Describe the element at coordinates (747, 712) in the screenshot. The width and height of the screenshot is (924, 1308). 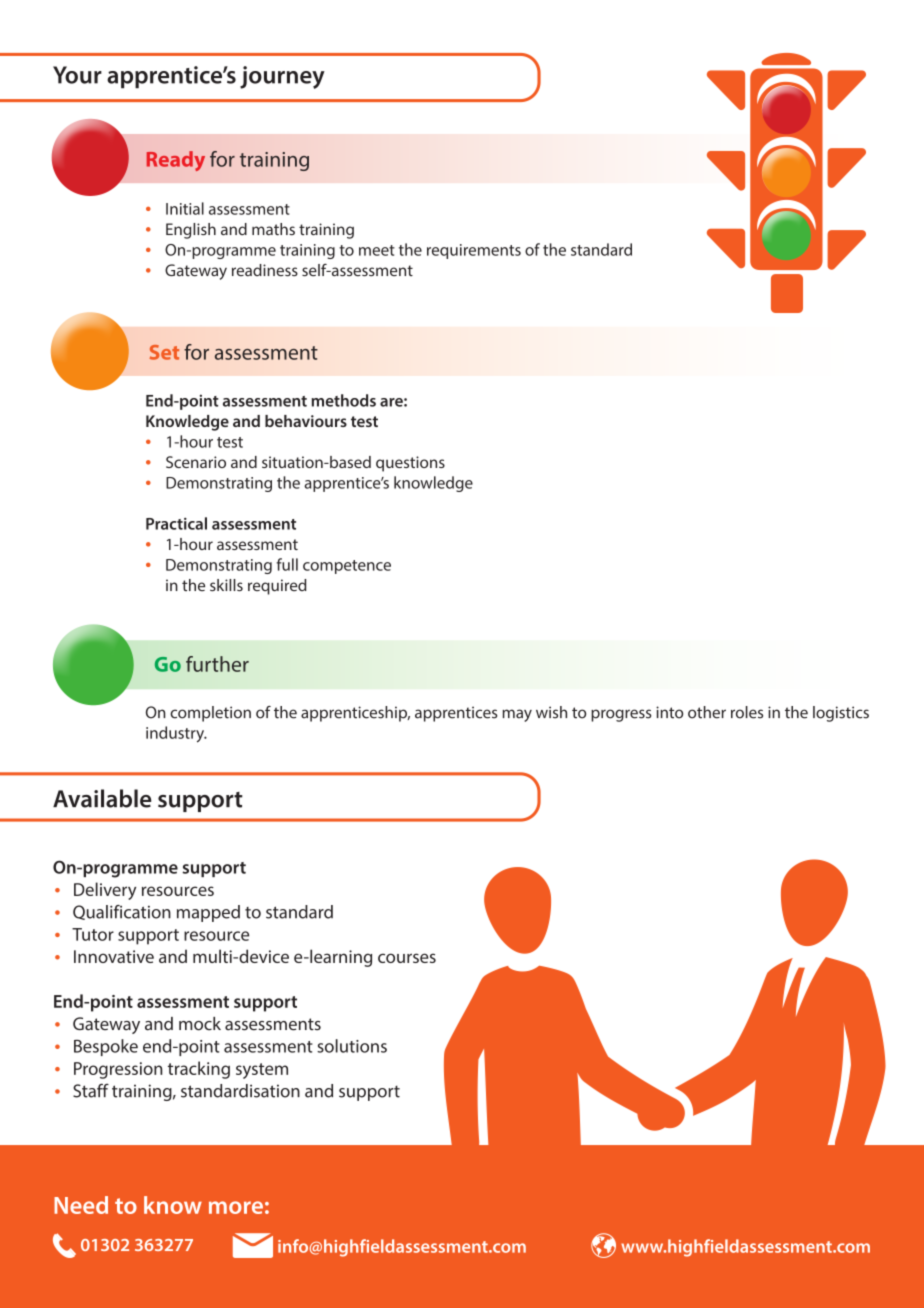
I see `roles` at that location.
